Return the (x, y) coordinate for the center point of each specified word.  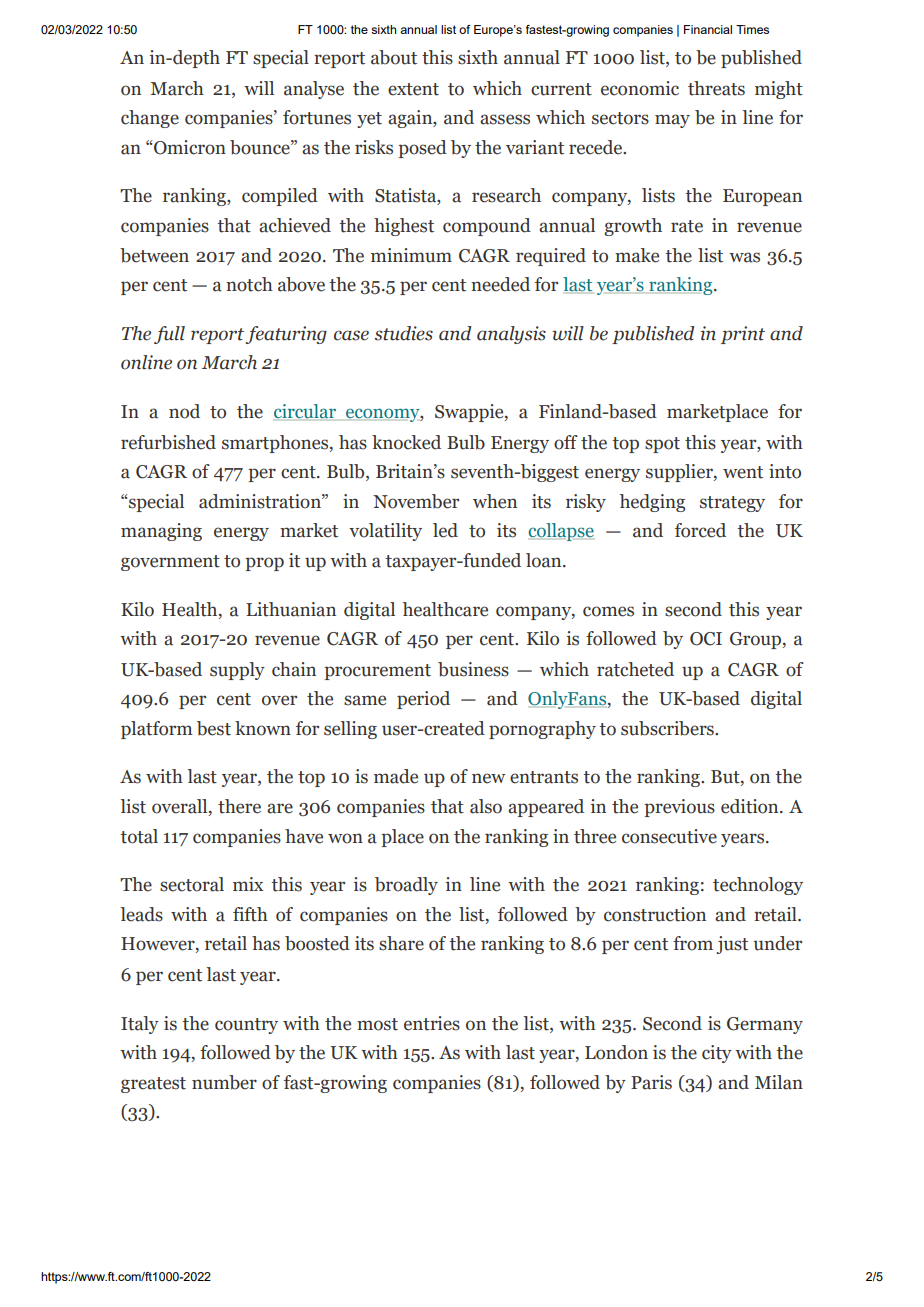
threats (716, 88)
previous (679, 808)
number (224, 1082)
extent (413, 89)
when (495, 501)
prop (264, 564)
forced (700, 530)
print (743, 335)
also (486, 806)
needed (500, 284)
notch (249, 284)
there (239, 806)
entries (432, 1023)
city (717, 1054)
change (150, 119)
